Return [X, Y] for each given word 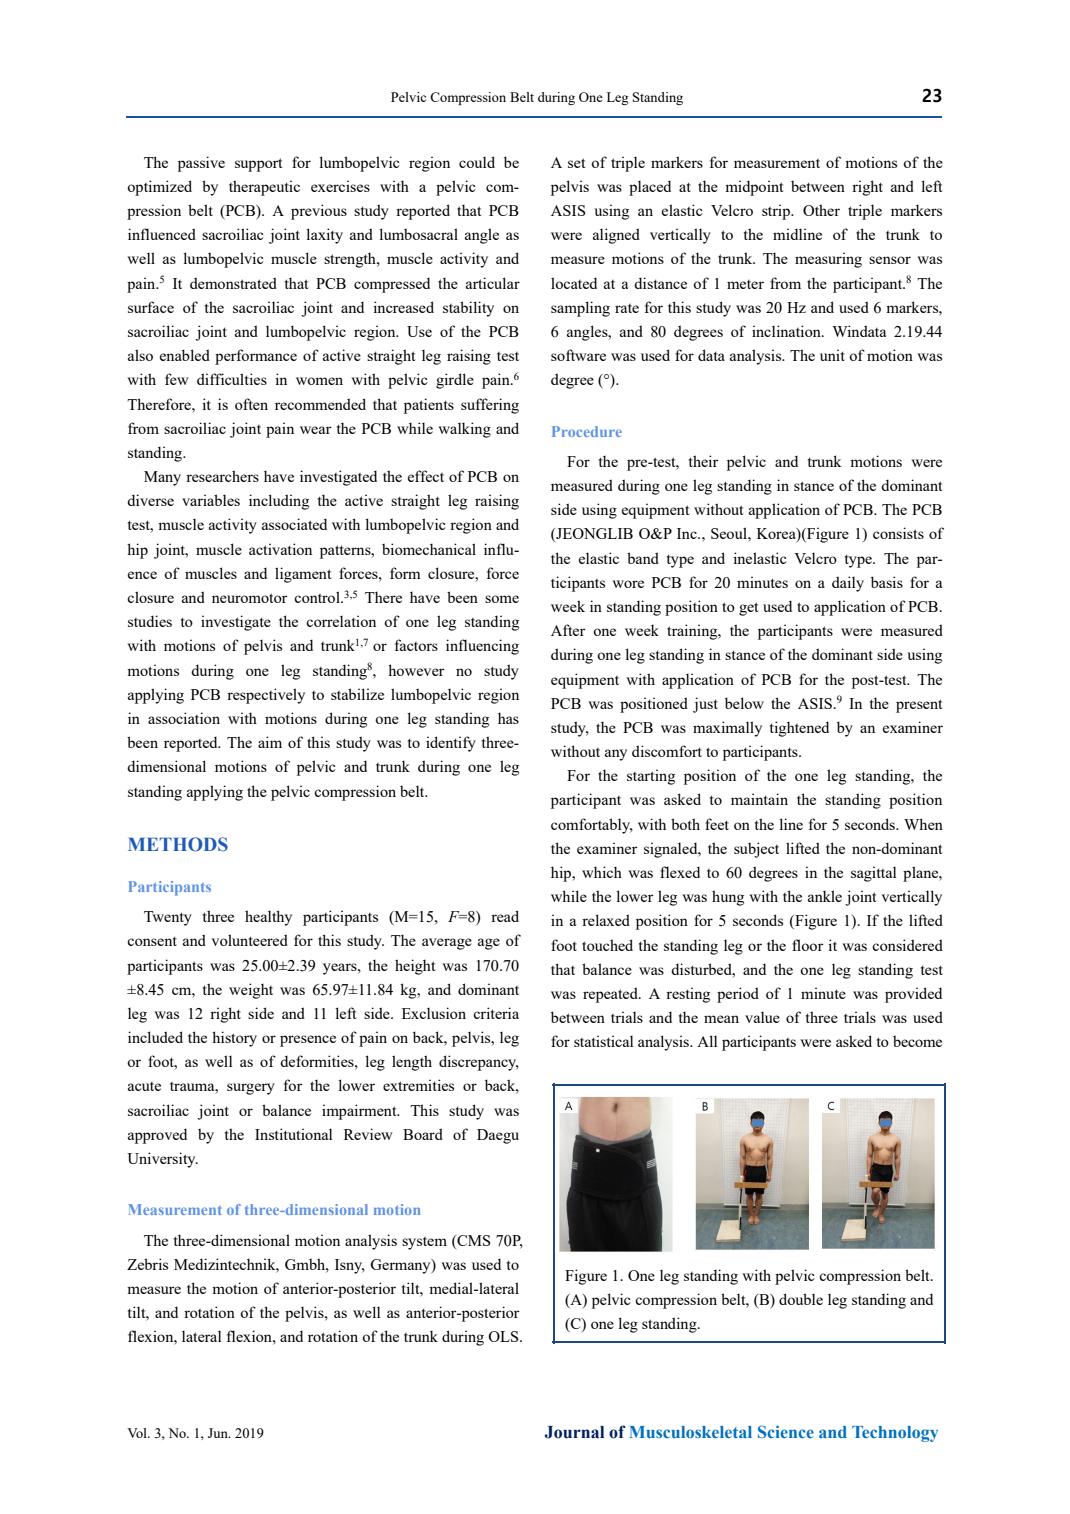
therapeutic [264, 188]
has [508, 718]
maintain [759, 799]
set [576, 163]
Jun [219, 1433]
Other [821, 210]
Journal [574, 1432]
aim [270, 742]
